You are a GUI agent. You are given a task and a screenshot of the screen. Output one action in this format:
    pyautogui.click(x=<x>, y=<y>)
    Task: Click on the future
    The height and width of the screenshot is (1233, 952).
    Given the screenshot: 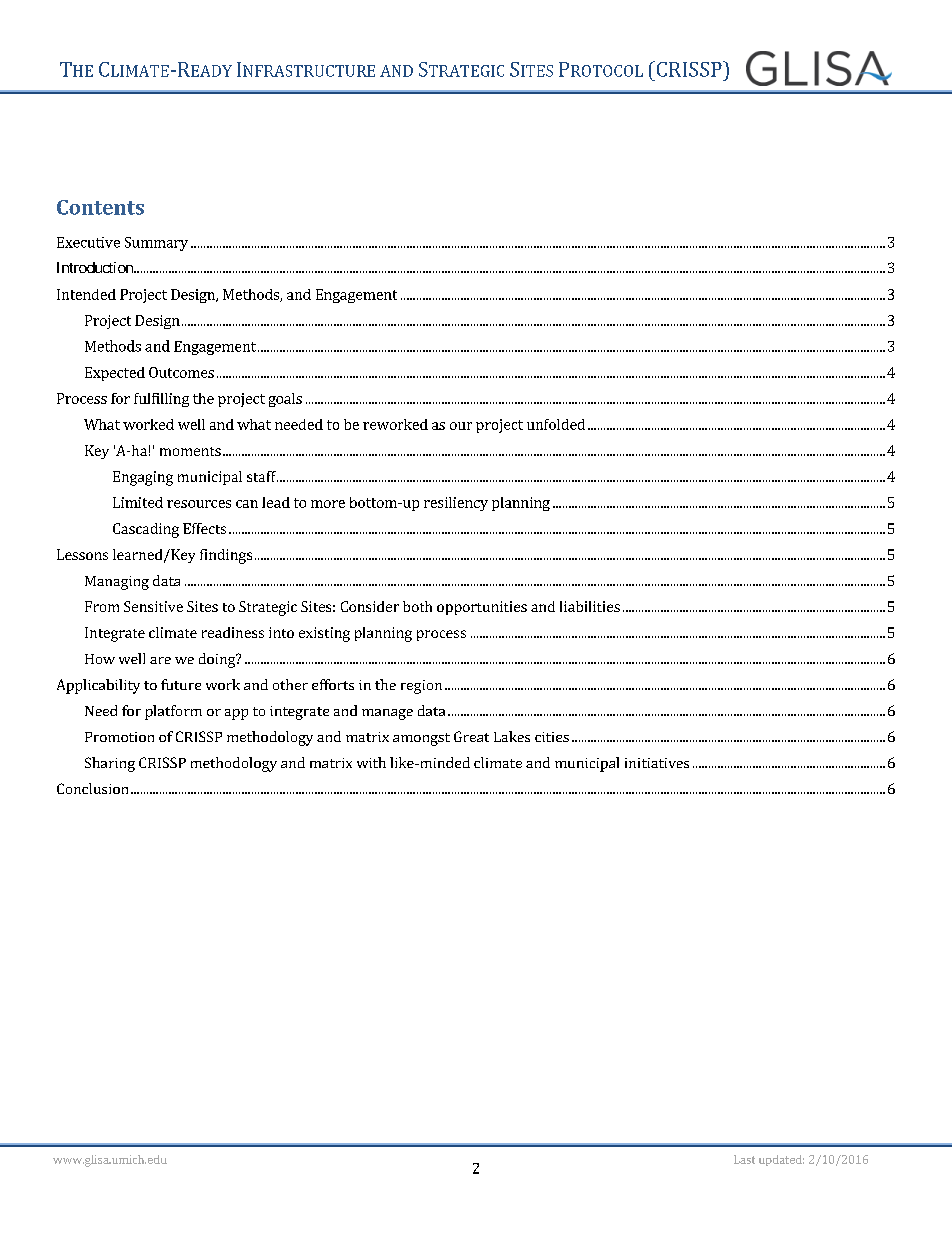 What is the action you would take?
    pyautogui.click(x=181, y=684)
